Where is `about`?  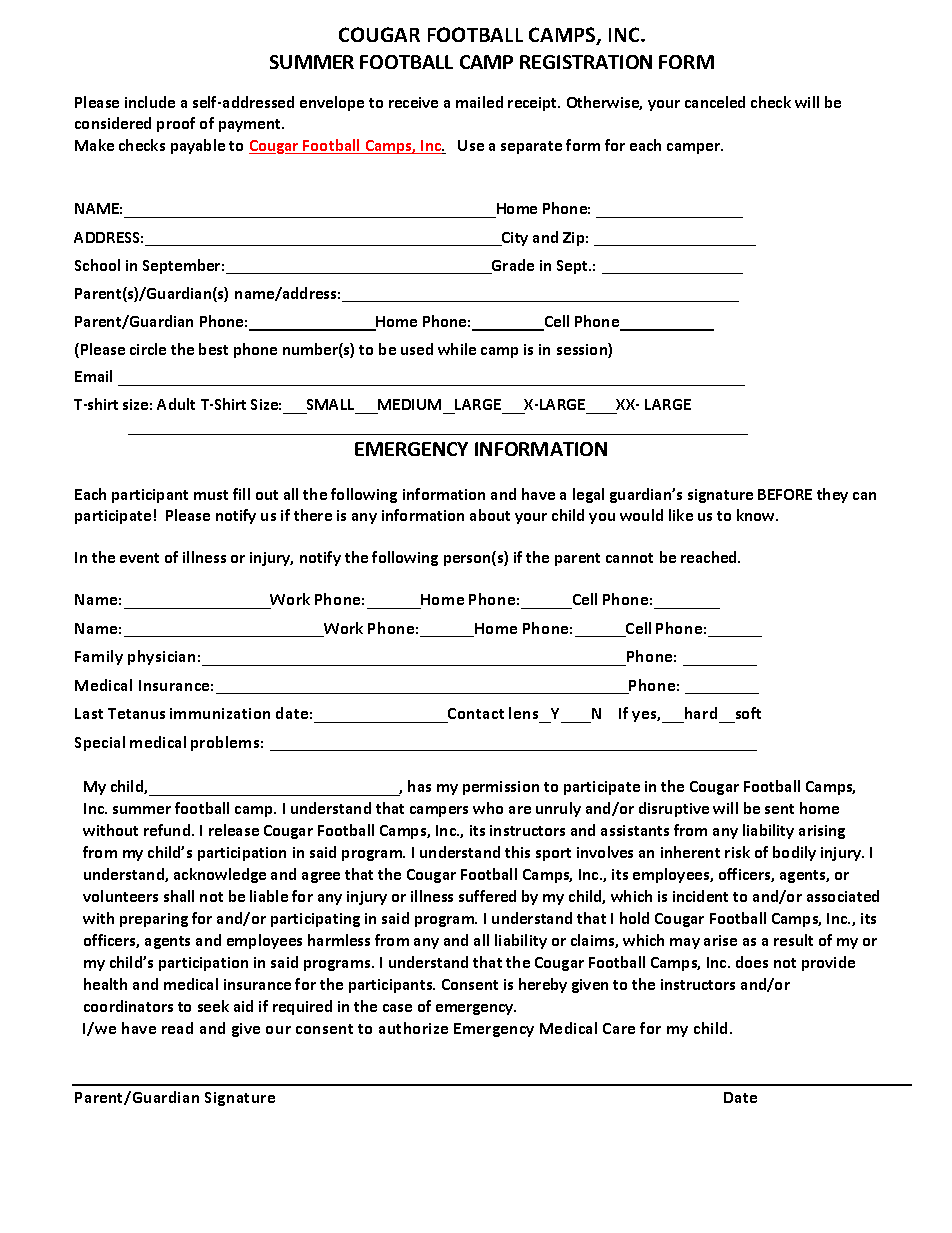 about is located at coordinates (490, 515).
